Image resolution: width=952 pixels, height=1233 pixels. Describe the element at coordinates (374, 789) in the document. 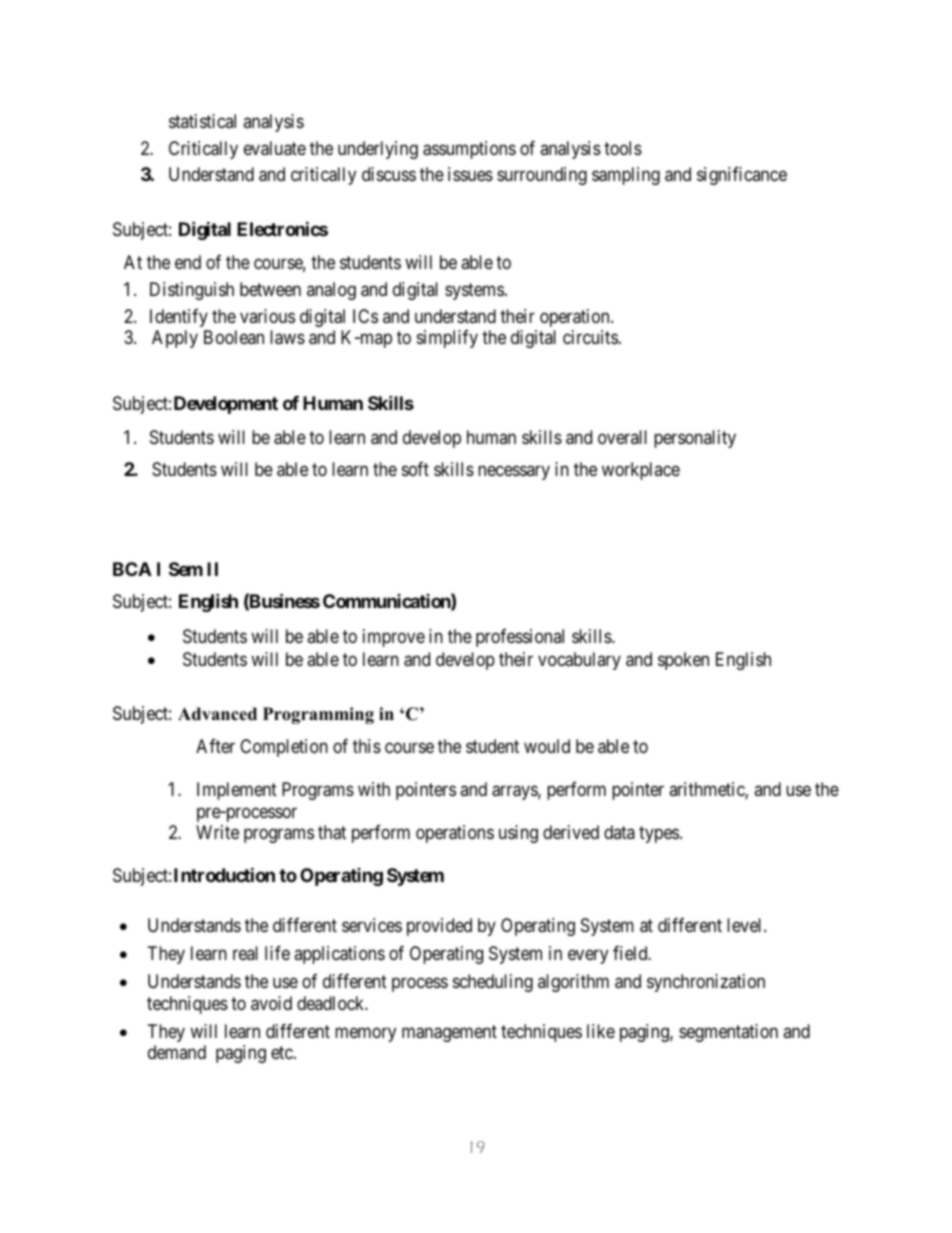

I see `with` at that location.
